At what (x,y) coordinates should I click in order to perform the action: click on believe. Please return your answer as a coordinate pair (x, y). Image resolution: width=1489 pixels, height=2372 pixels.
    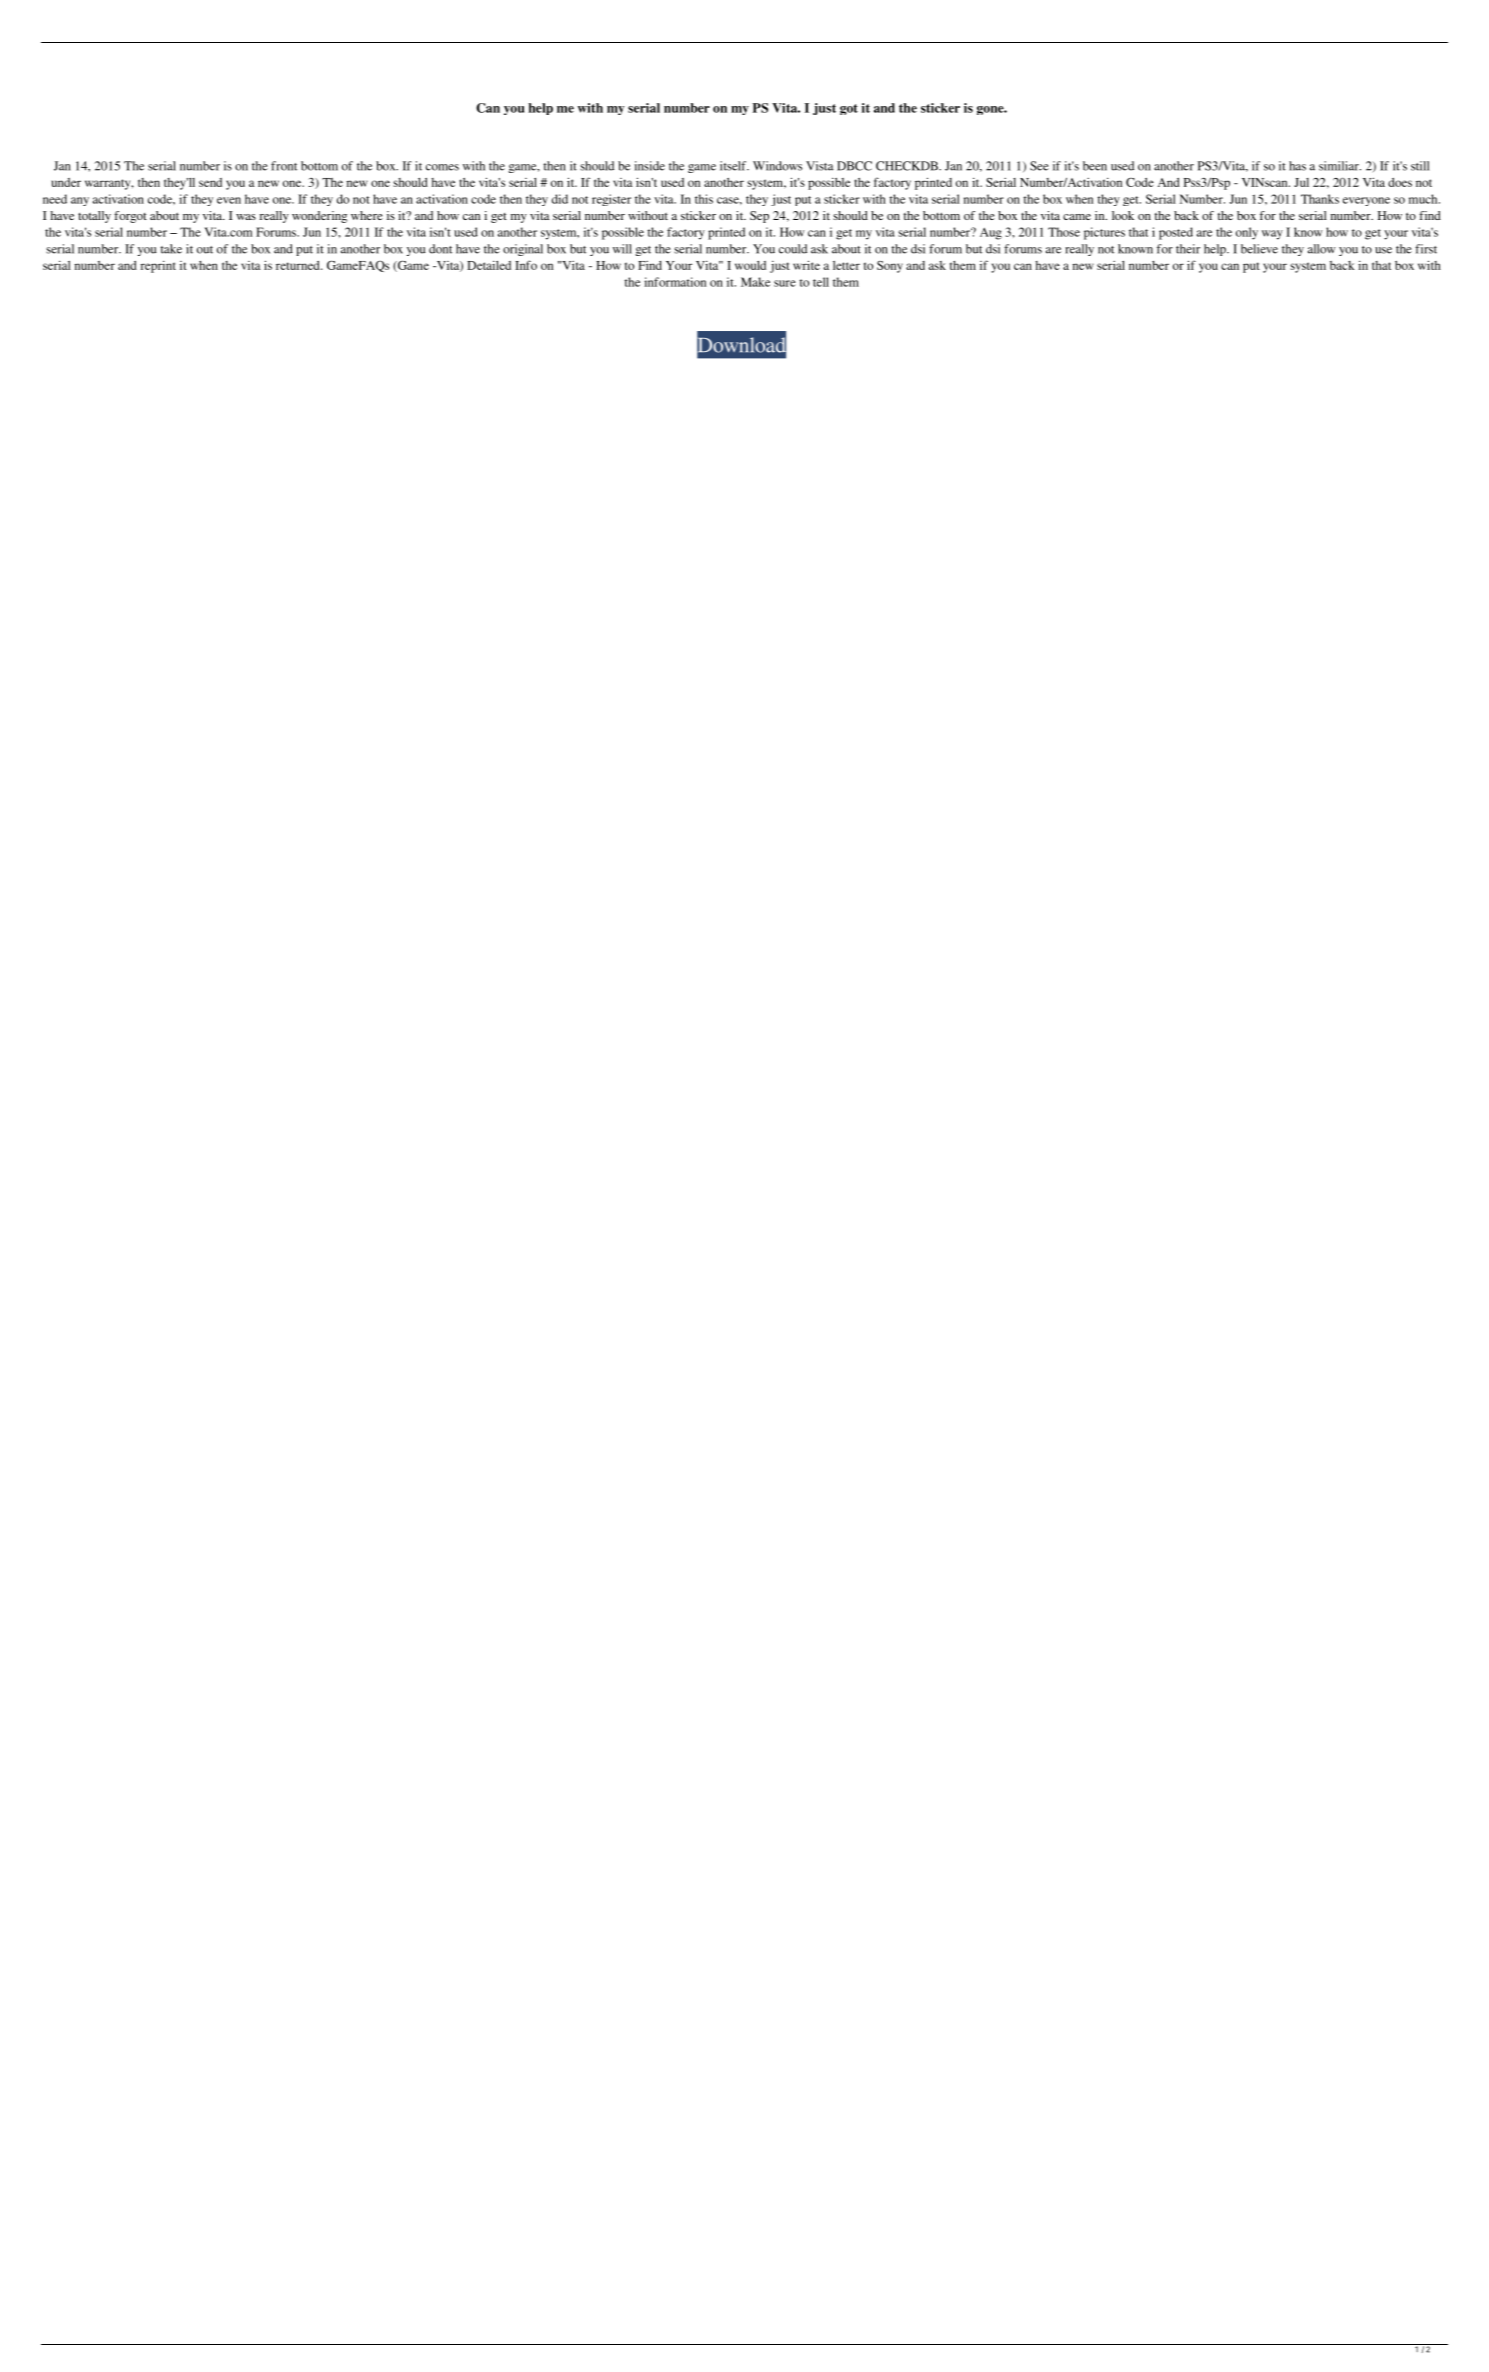
    Looking at the image, I should click on (1259, 249).
